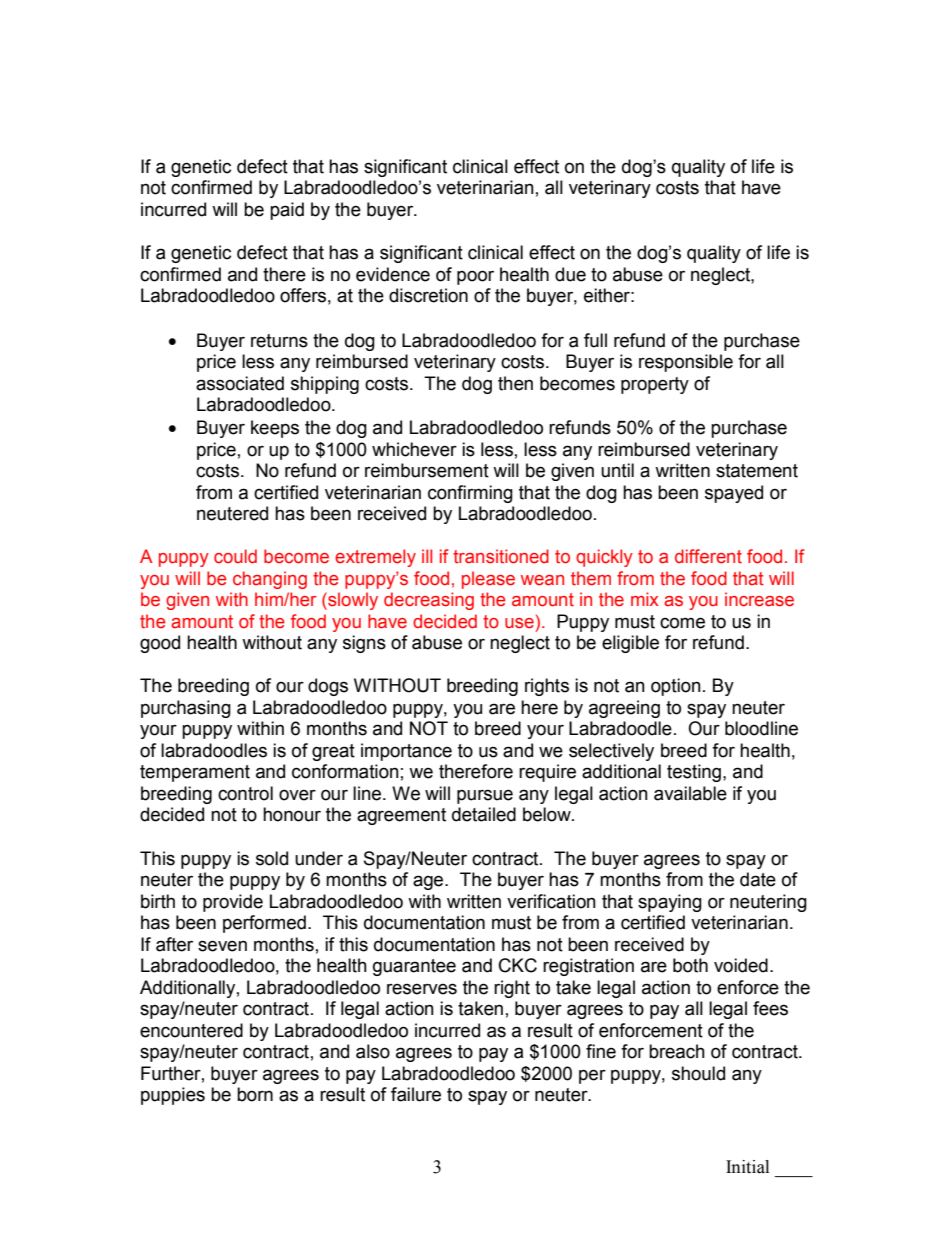  Describe the element at coordinates (475, 277) in the screenshot. I see `poor` at that location.
